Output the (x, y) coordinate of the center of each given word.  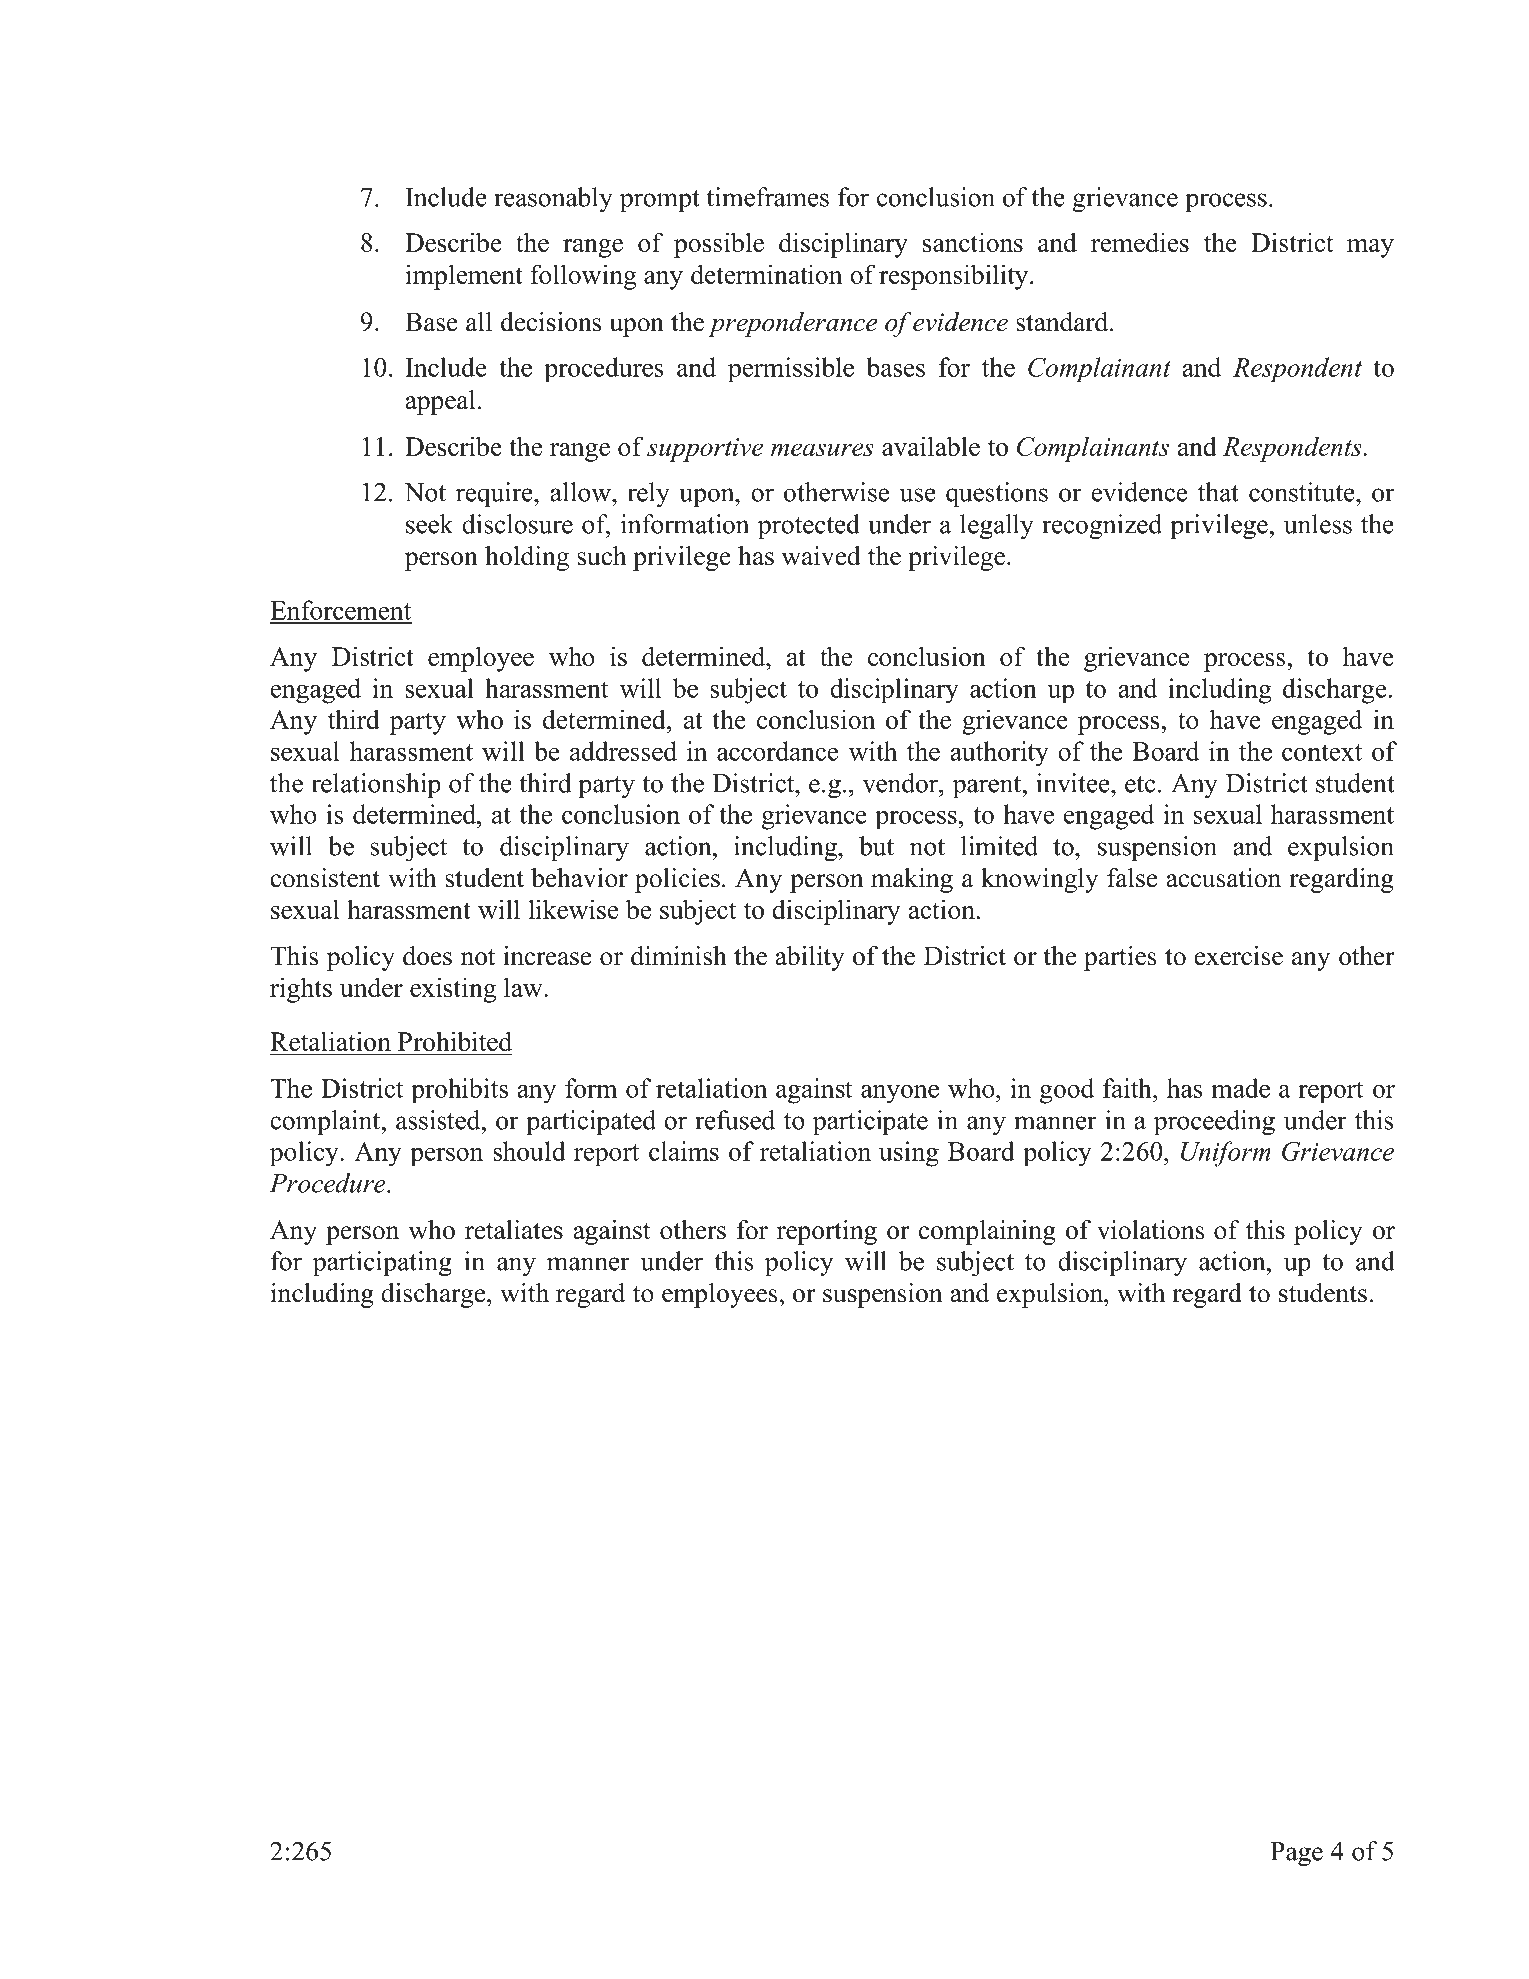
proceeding (1214, 1122)
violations (1151, 1230)
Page (1296, 1854)
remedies (1140, 242)
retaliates (514, 1230)
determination (767, 274)
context (1322, 752)
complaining (987, 1232)
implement (464, 277)
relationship (376, 785)
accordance (777, 751)
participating (382, 1263)
